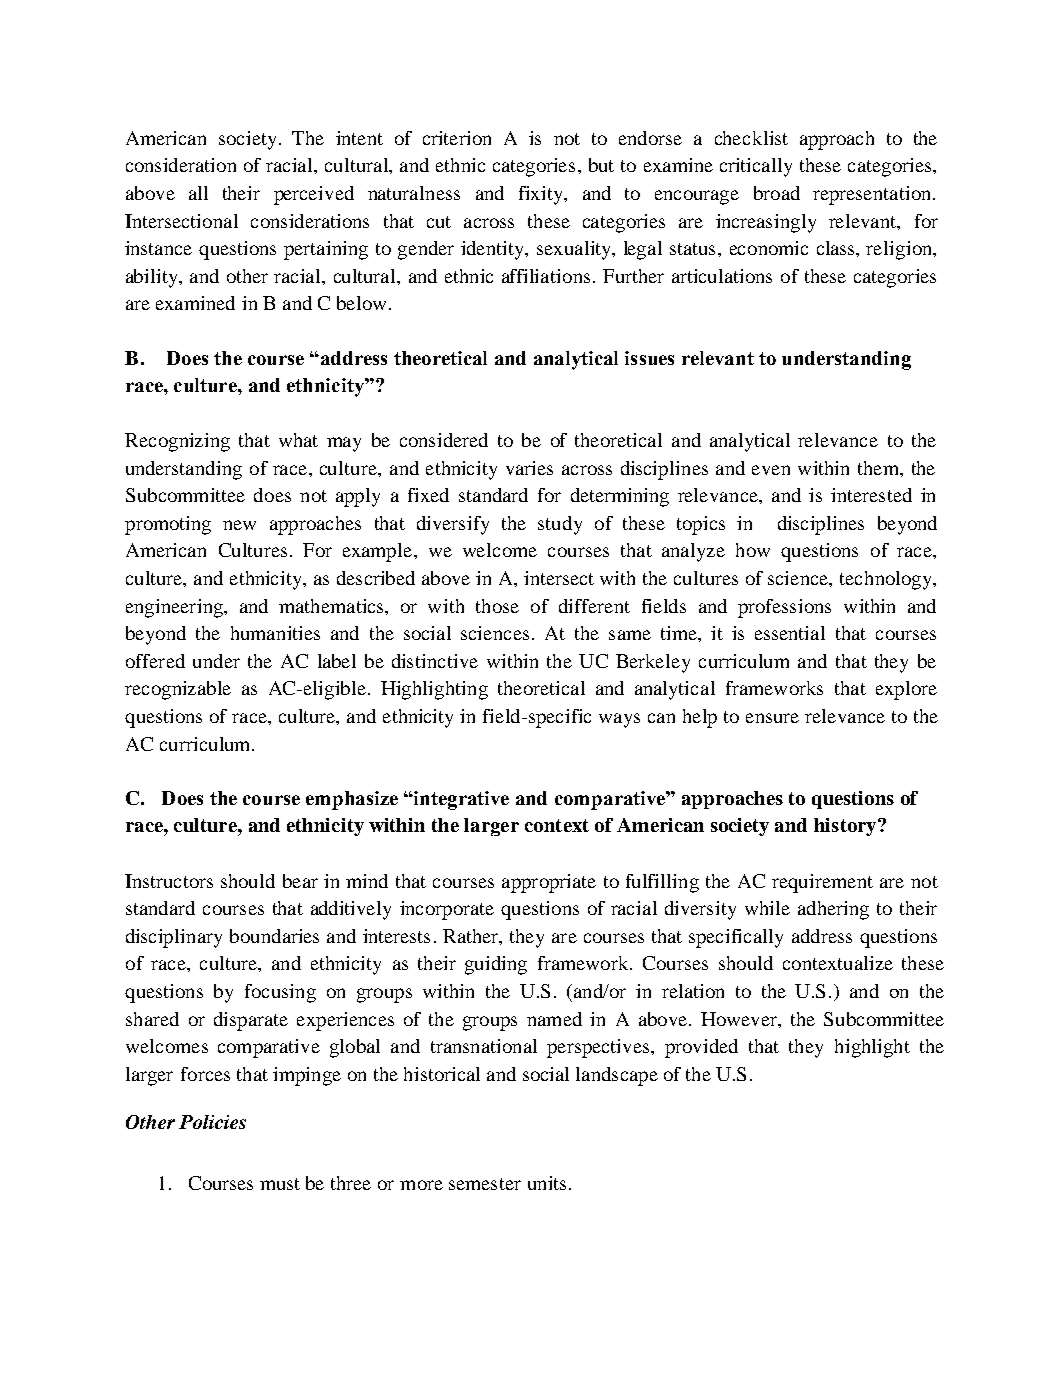 Image resolution: width=1064 pixels, height=1377 pixels. Describe the element at coordinates (212, 1122) in the image. I see `Policies` at that location.
